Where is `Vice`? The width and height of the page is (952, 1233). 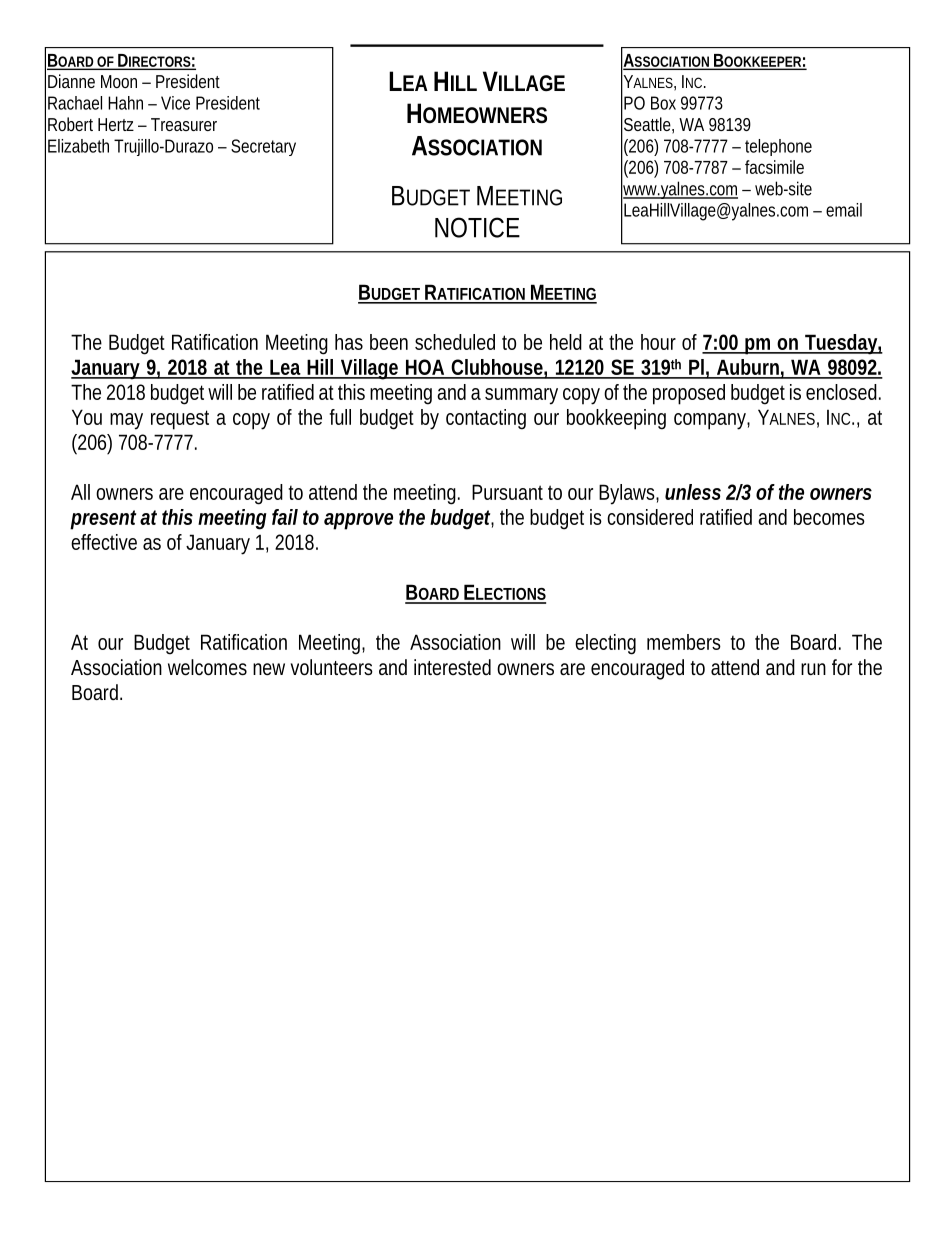
Vice is located at coordinates (175, 103).
